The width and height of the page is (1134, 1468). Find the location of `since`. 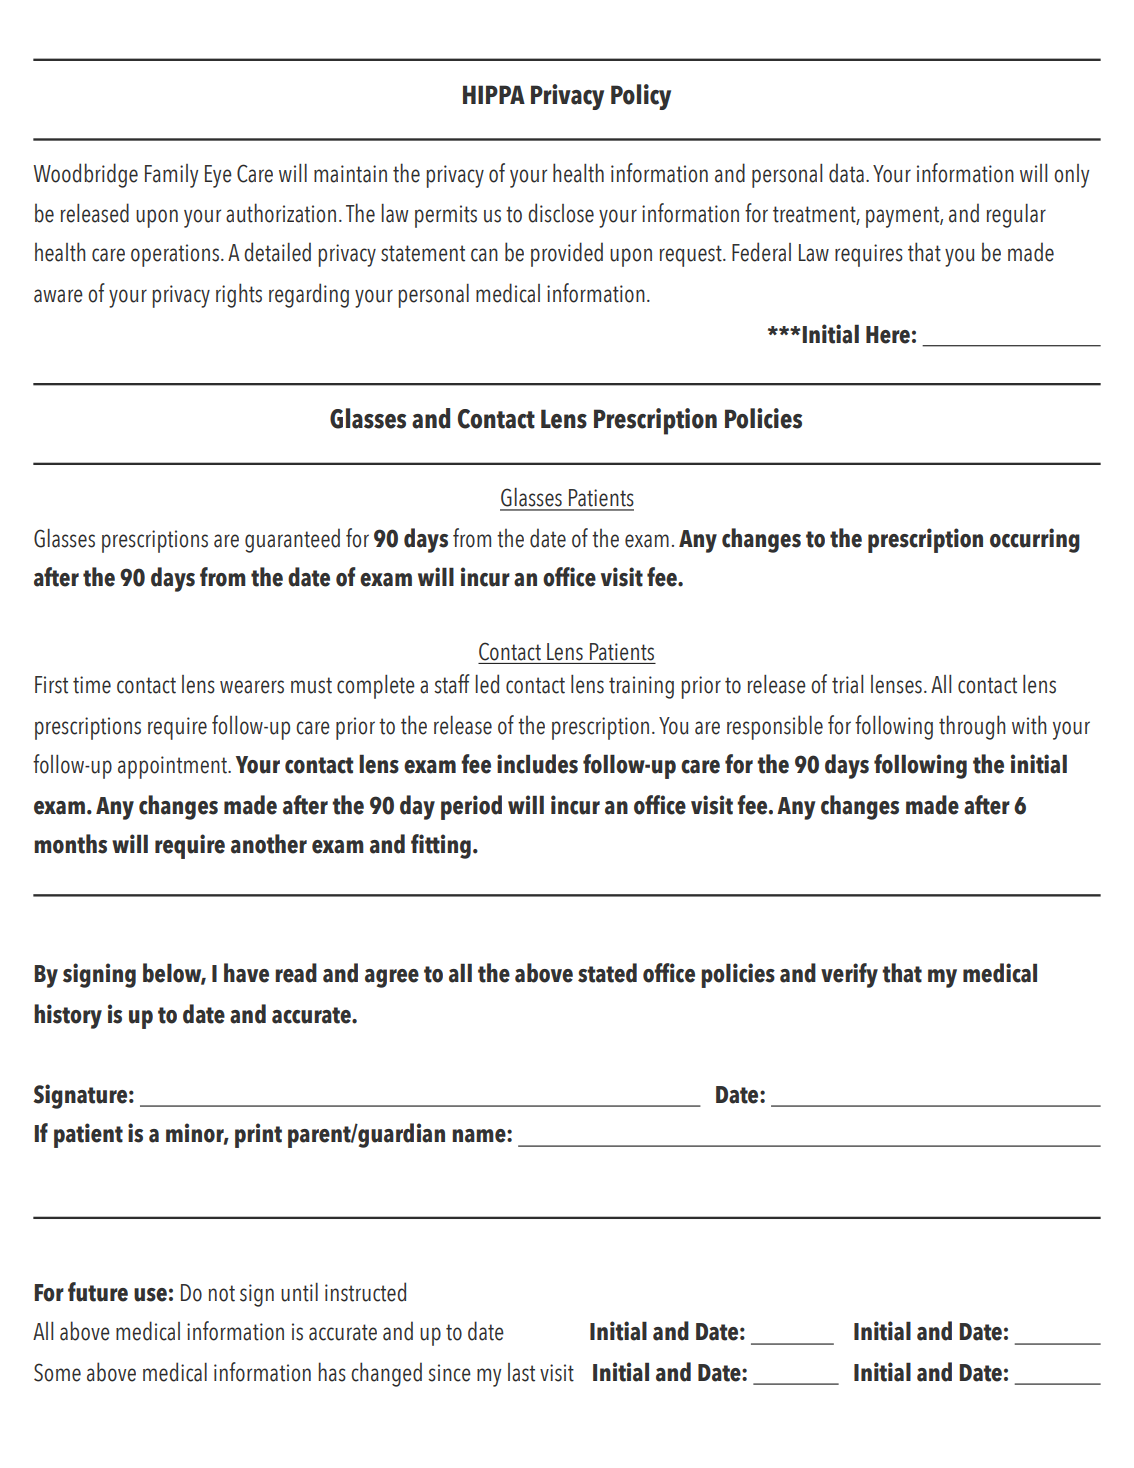

since is located at coordinates (449, 1373).
